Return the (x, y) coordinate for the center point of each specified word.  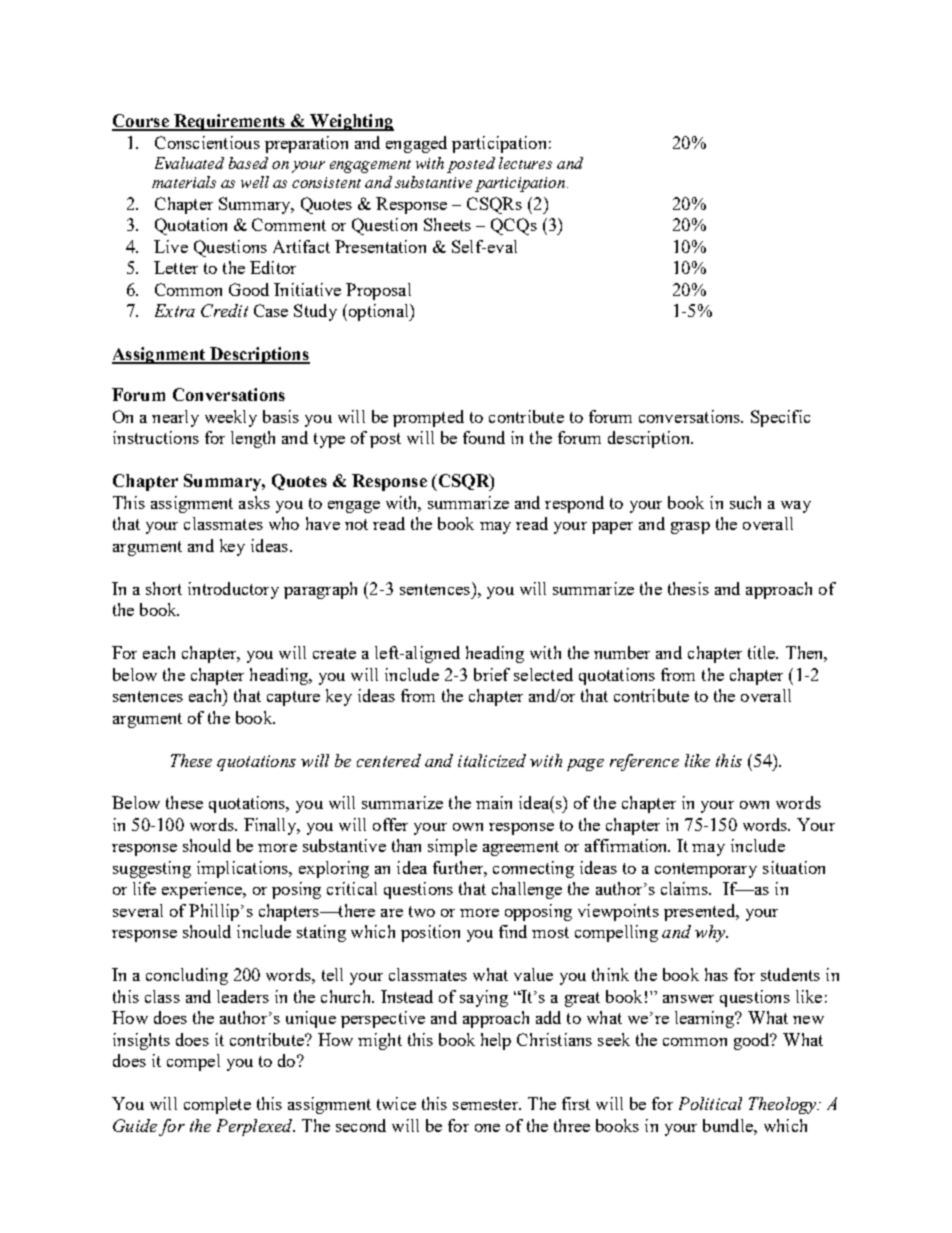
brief (492, 674)
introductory (233, 590)
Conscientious (207, 142)
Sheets (447, 224)
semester (486, 1104)
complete (217, 1105)
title (763, 652)
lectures (525, 163)
